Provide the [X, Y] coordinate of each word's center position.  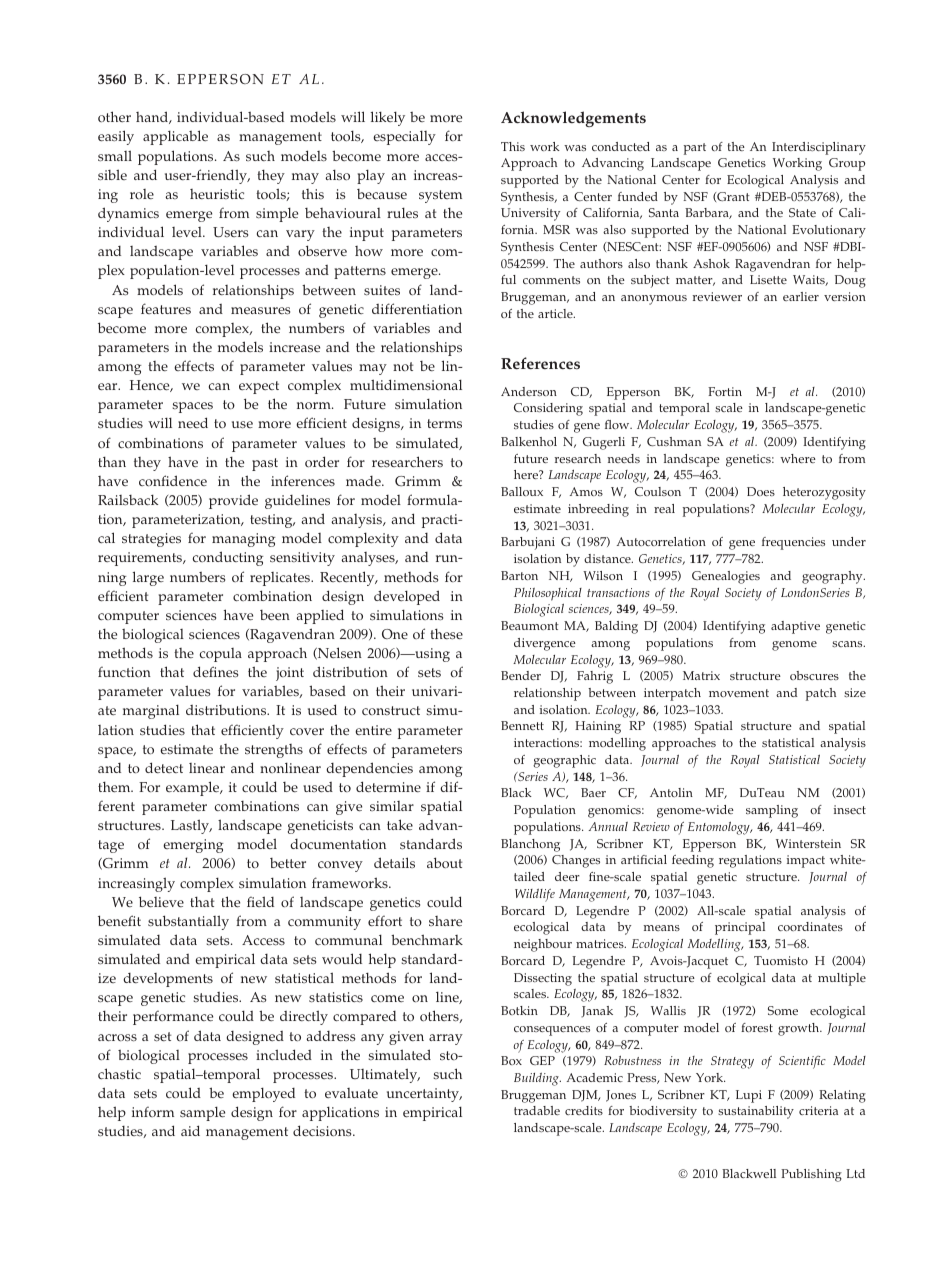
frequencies [793, 543]
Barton [519, 575]
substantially [188, 922]
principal [740, 928]
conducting [228, 558]
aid [190, 1130]
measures [260, 311]
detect [164, 767]
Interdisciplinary [819, 148]
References [540, 363]
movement [739, 693]
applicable [175, 137]
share [445, 921]
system [440, 196]
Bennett [522, 725]
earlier [801, 296]
